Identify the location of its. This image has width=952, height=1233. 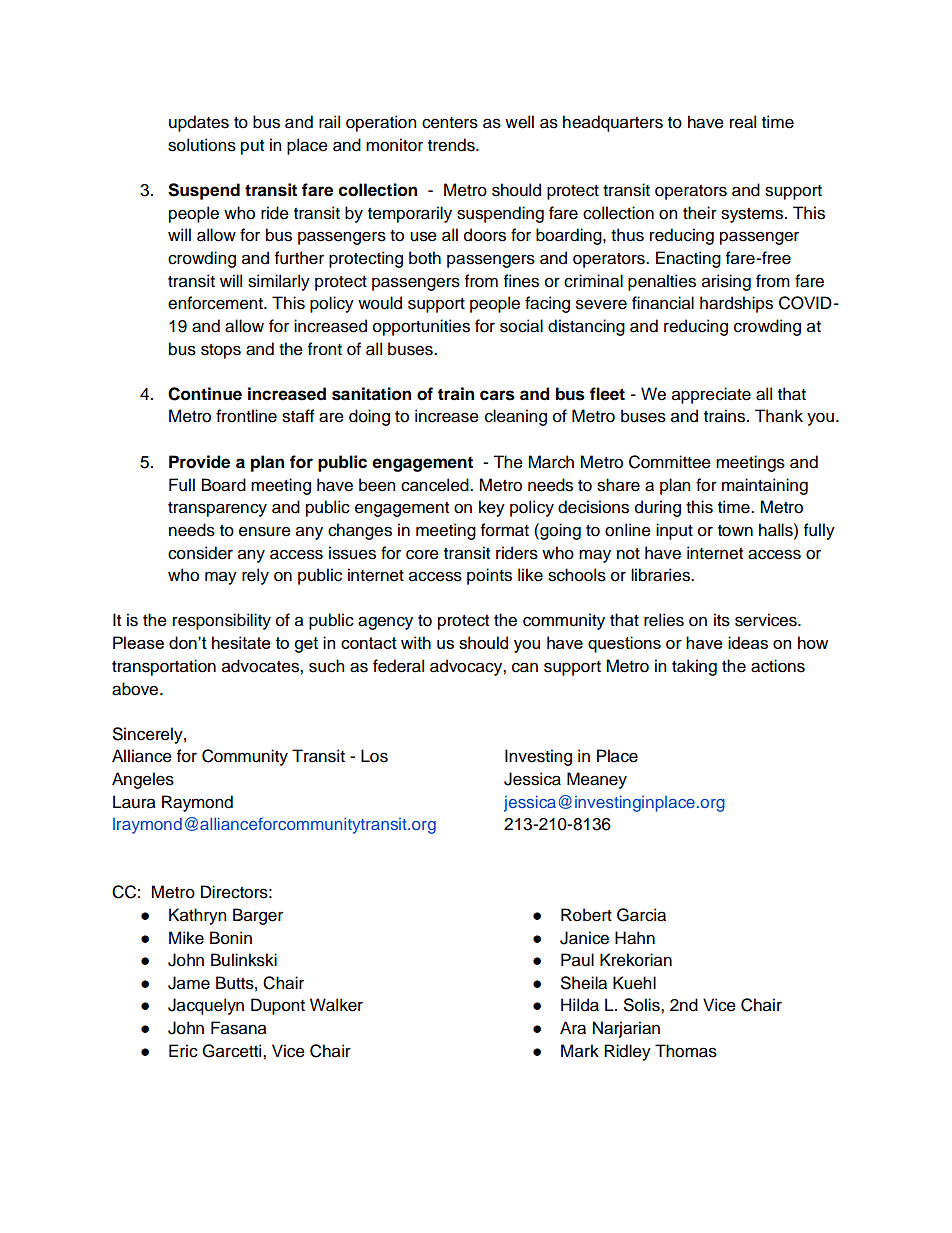
(722, 620).
